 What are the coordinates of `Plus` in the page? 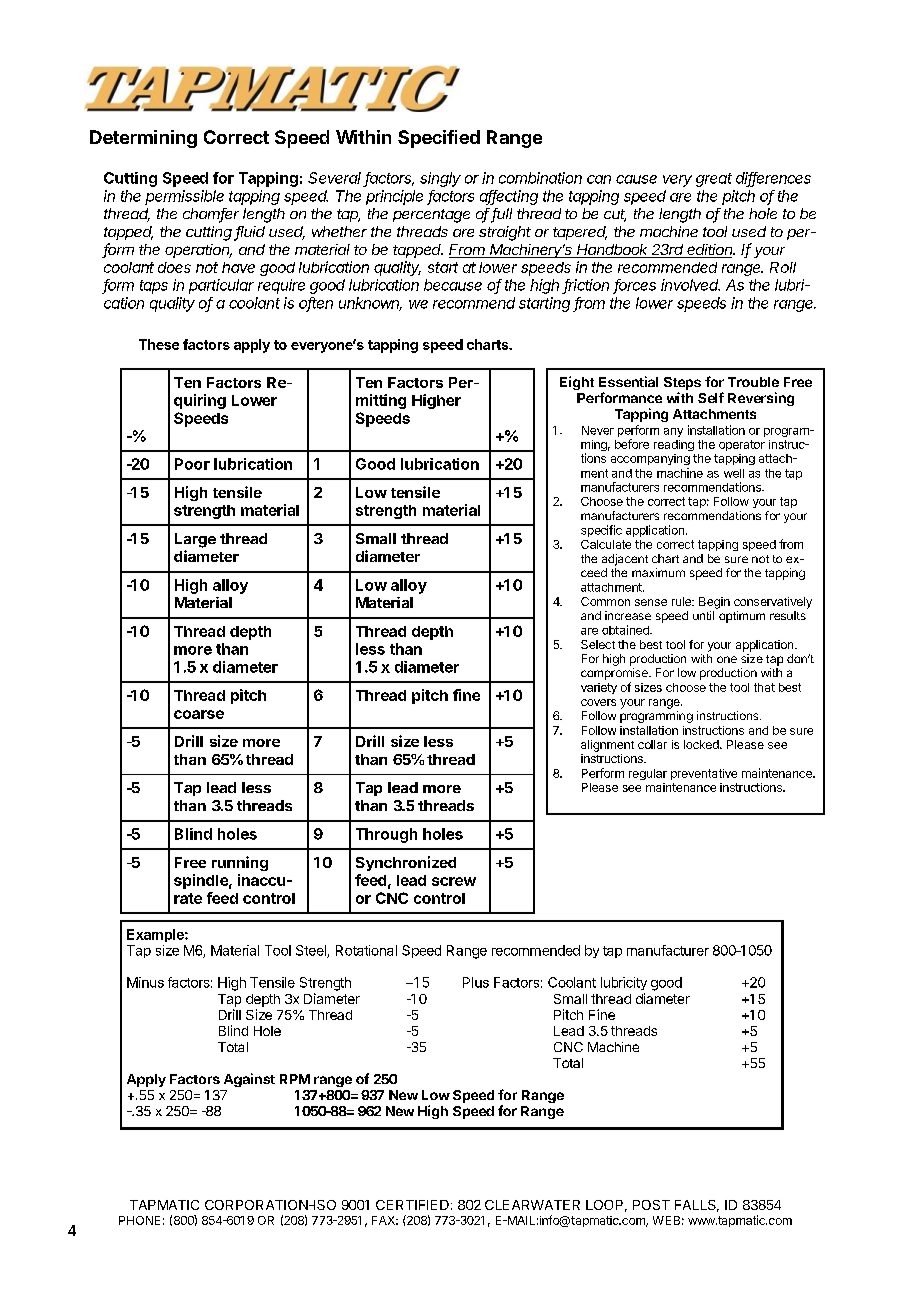 It's located at (476, 982).
